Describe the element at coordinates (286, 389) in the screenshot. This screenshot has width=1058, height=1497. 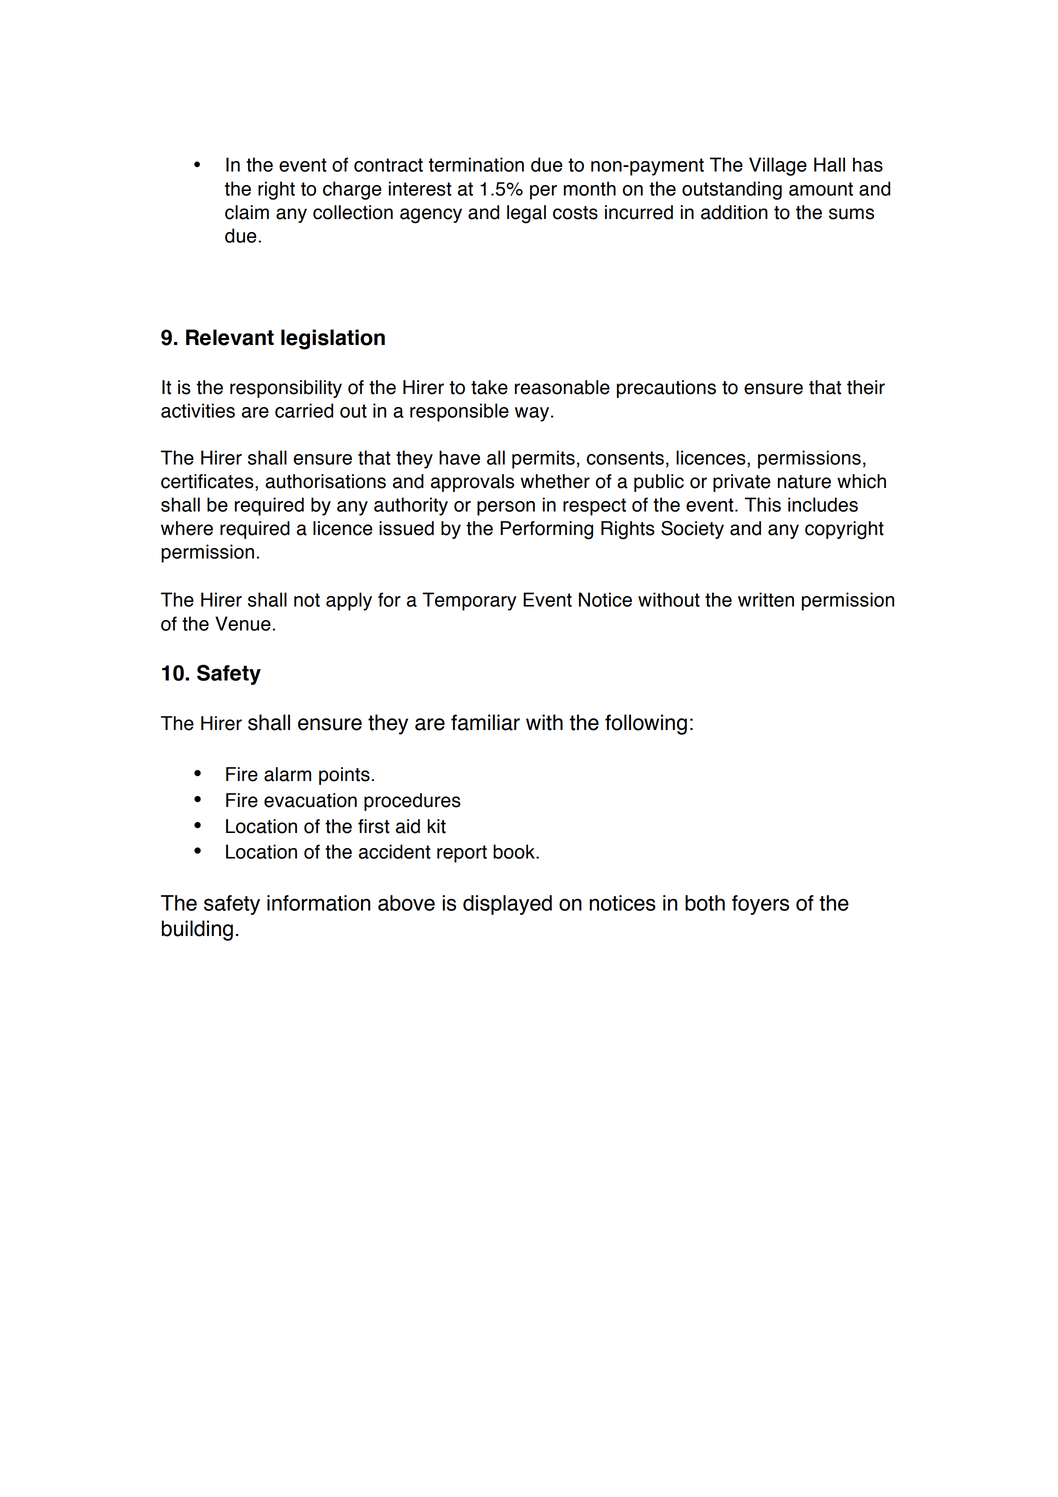
I see `responsibility` at that location.
